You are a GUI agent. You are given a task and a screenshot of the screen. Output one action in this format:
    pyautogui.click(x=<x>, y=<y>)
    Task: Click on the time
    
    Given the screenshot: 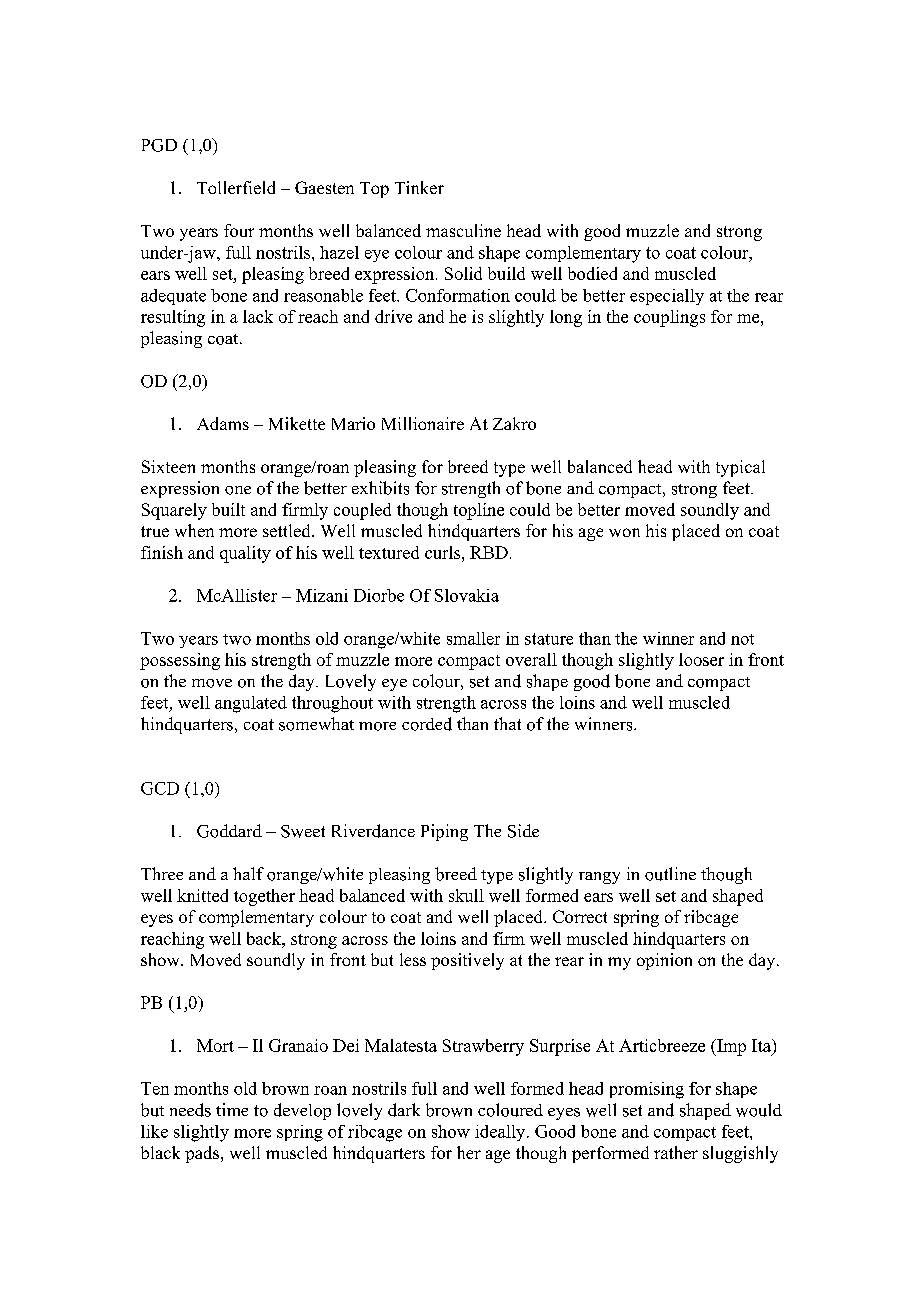 What is the action you would take?
    pyautogui.click(x=232, y=1109)
